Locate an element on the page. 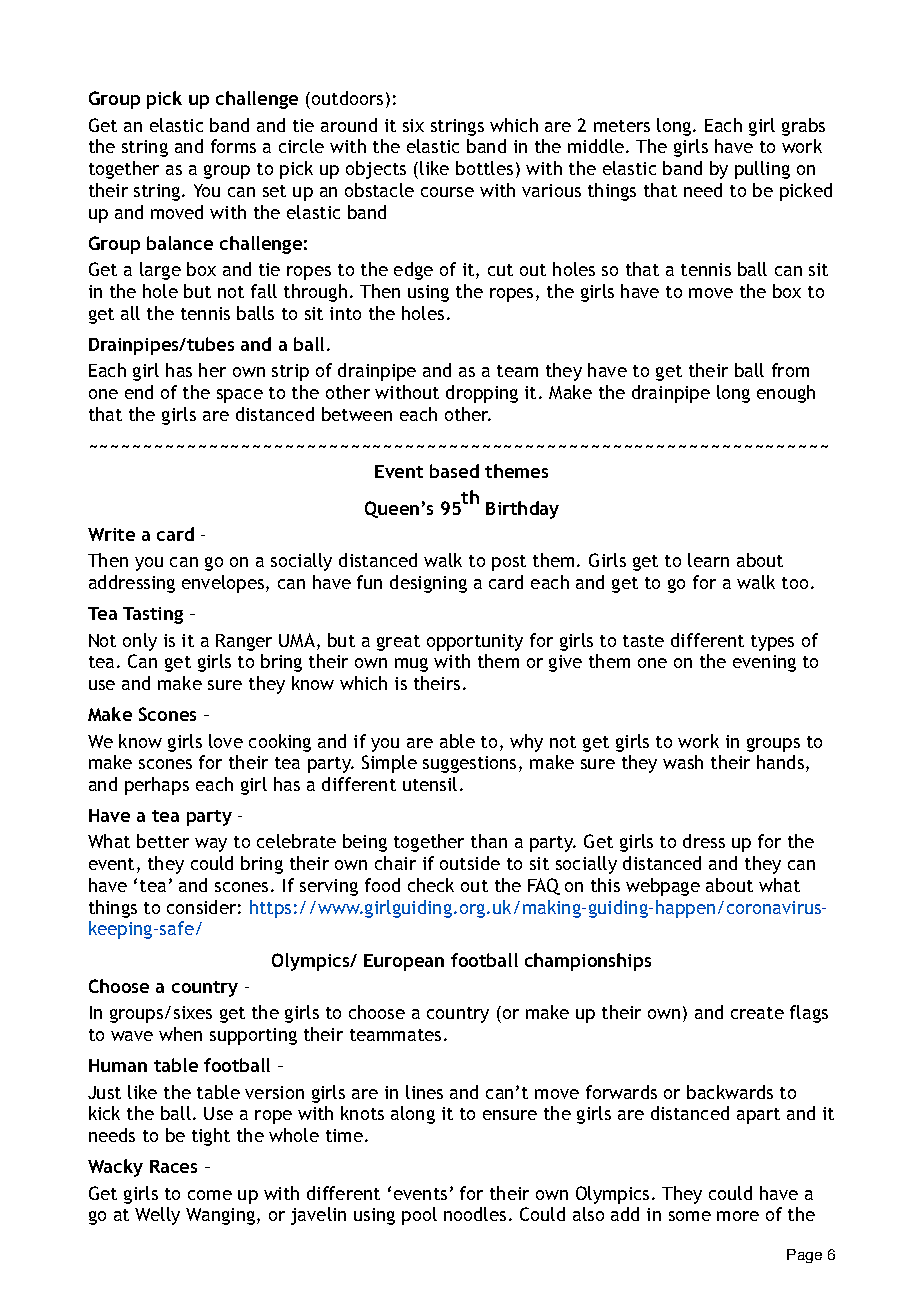 The width and height of the document is (924, 1308). Races is located at coordinates (173, 1166).
